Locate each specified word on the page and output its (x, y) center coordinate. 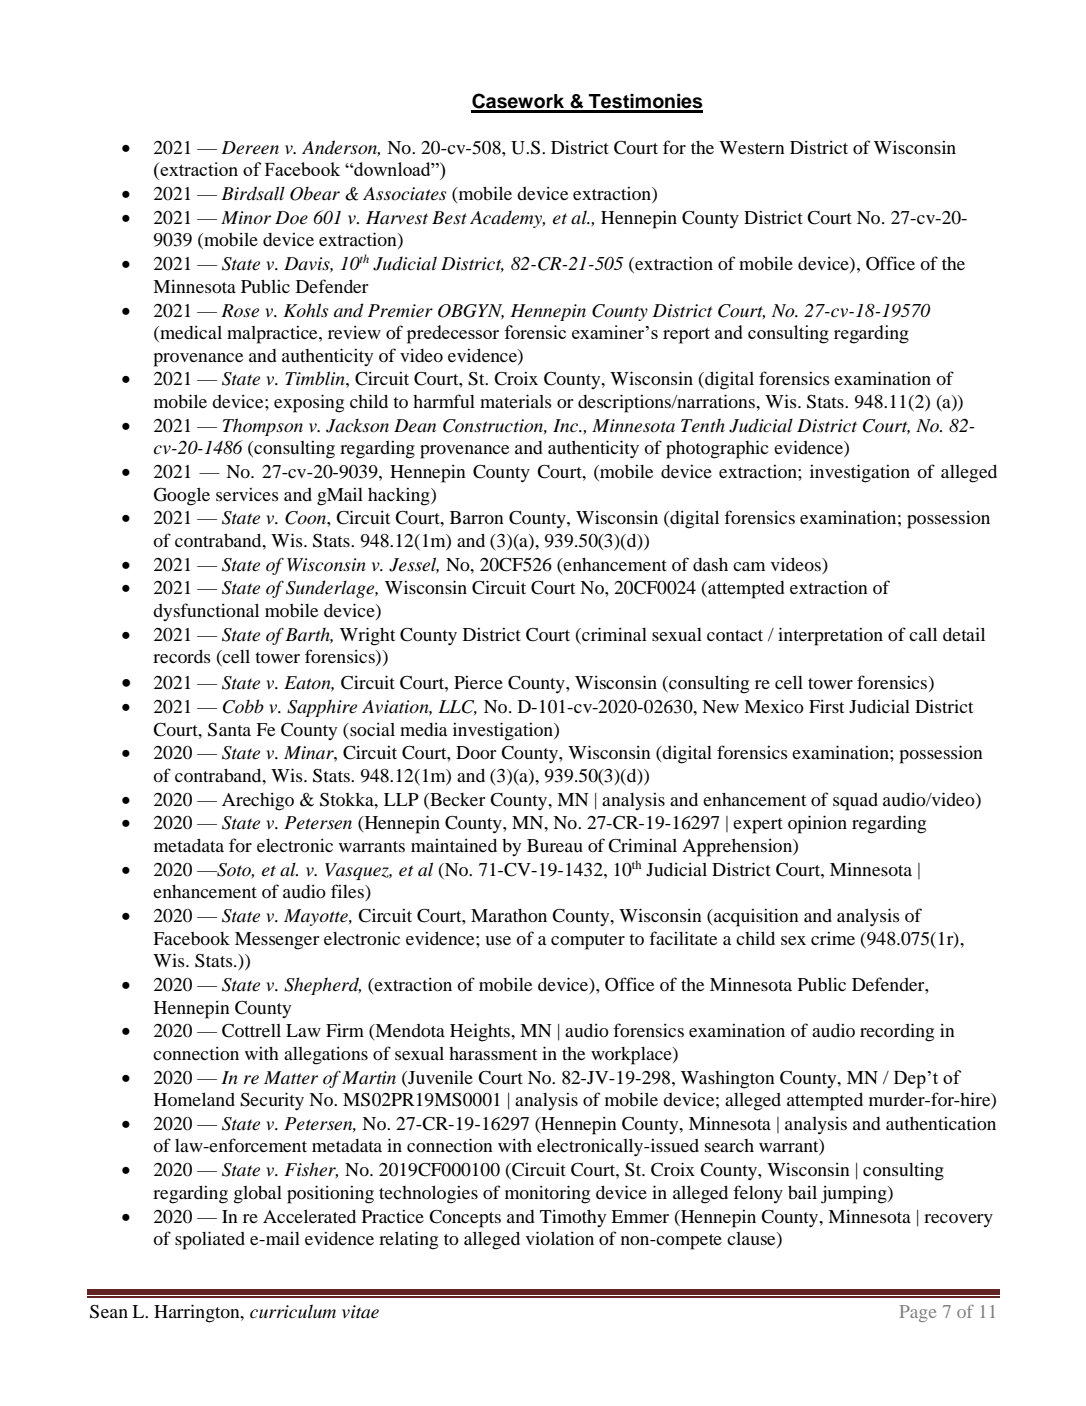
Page (918, 1313)
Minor (246, 218)
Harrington (198, 1313)
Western (752, 147)
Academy (507, 219)
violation (560, 1238)
